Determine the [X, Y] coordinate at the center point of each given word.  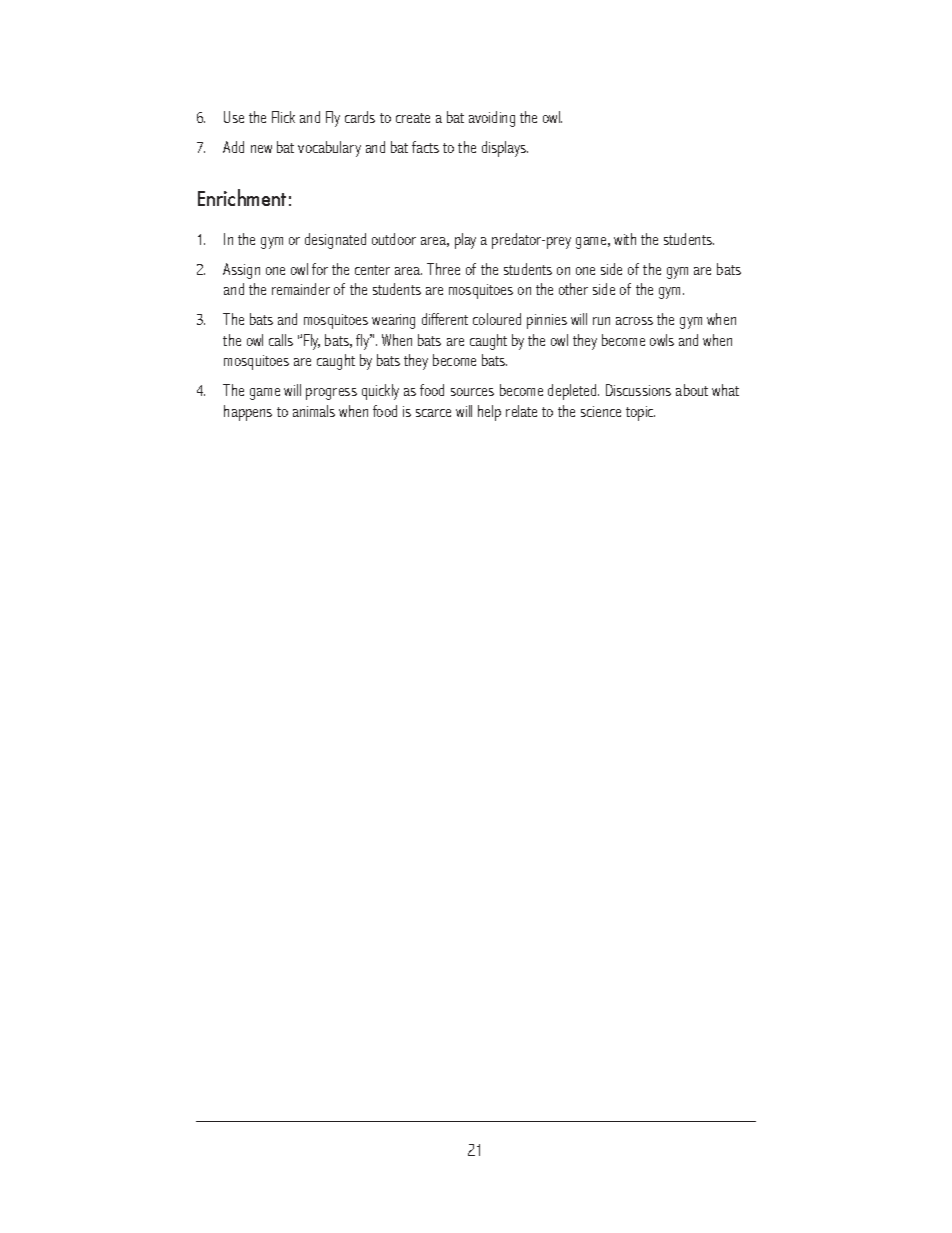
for [320, 269]
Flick [283, 117]
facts [425, 147]
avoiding [492, 119]
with [625, 239]
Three [443, 269]
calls [281, 340]
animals [314, 411]
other [573, 289]
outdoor [394, 239]
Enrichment [242, 197]
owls [662, 340]
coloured [497, 319]
